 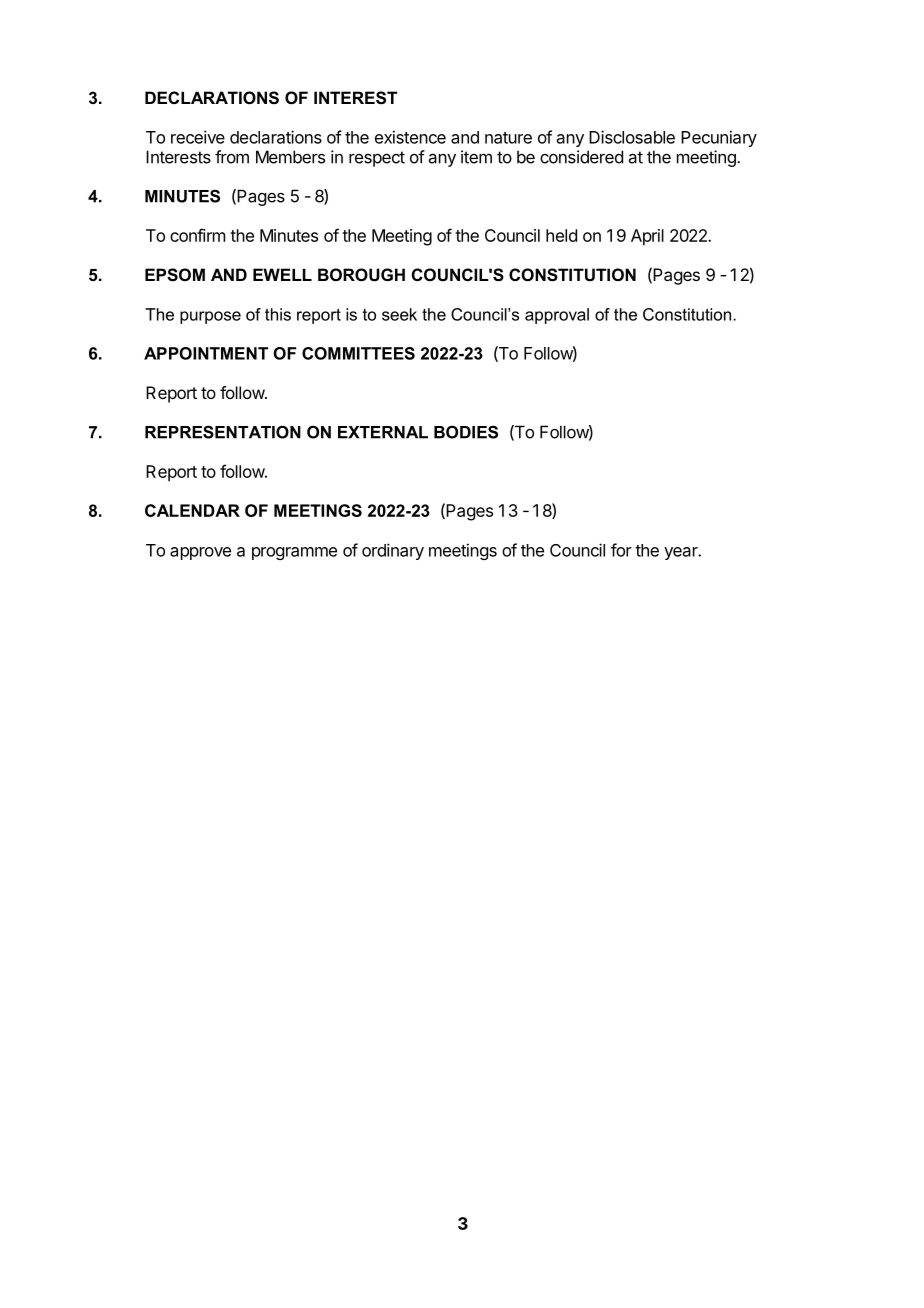 I want to click on BOROUGH, so click(x=361, y=274).
